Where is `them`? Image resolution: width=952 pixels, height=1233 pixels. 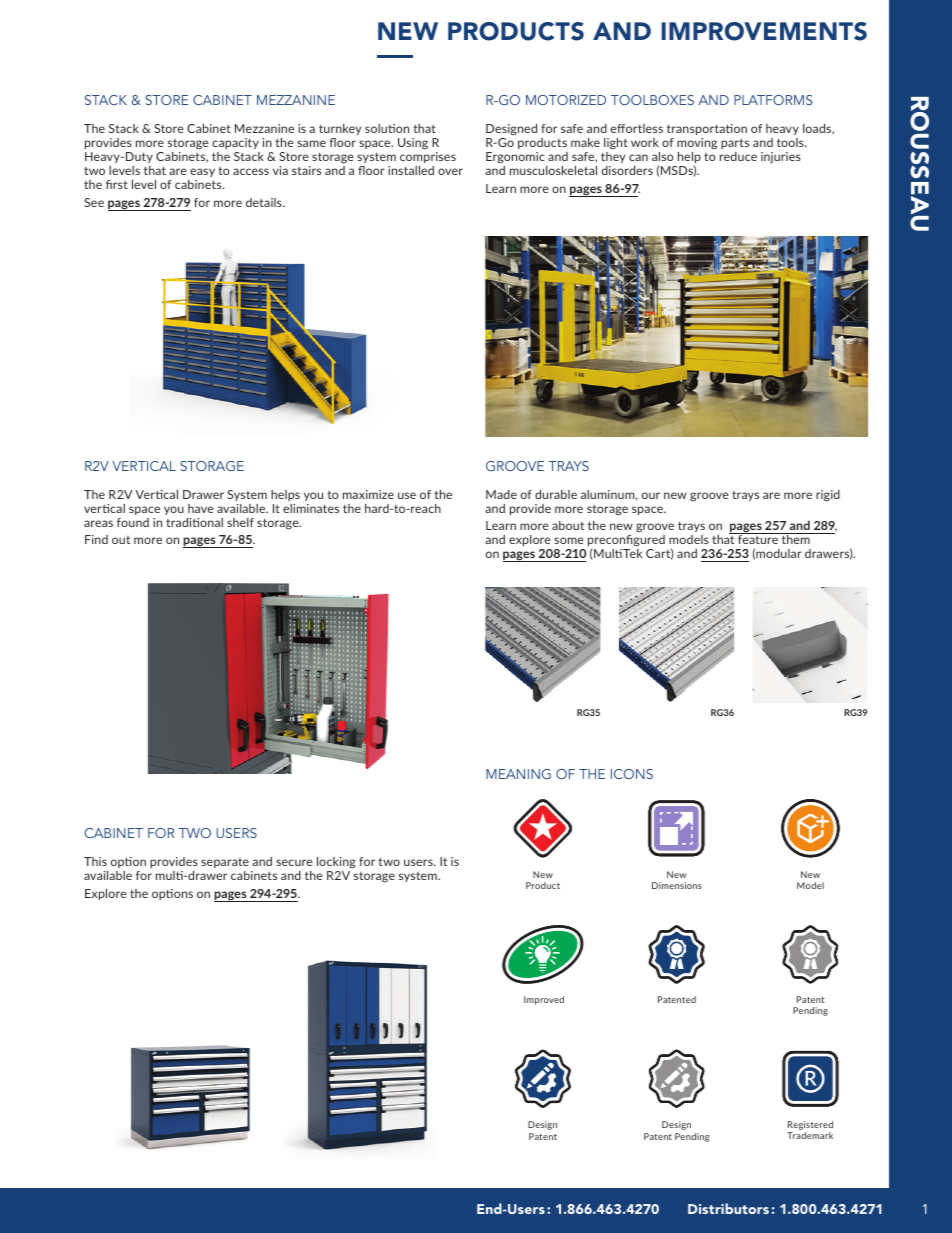 them is located at coordinates (795, 538).
